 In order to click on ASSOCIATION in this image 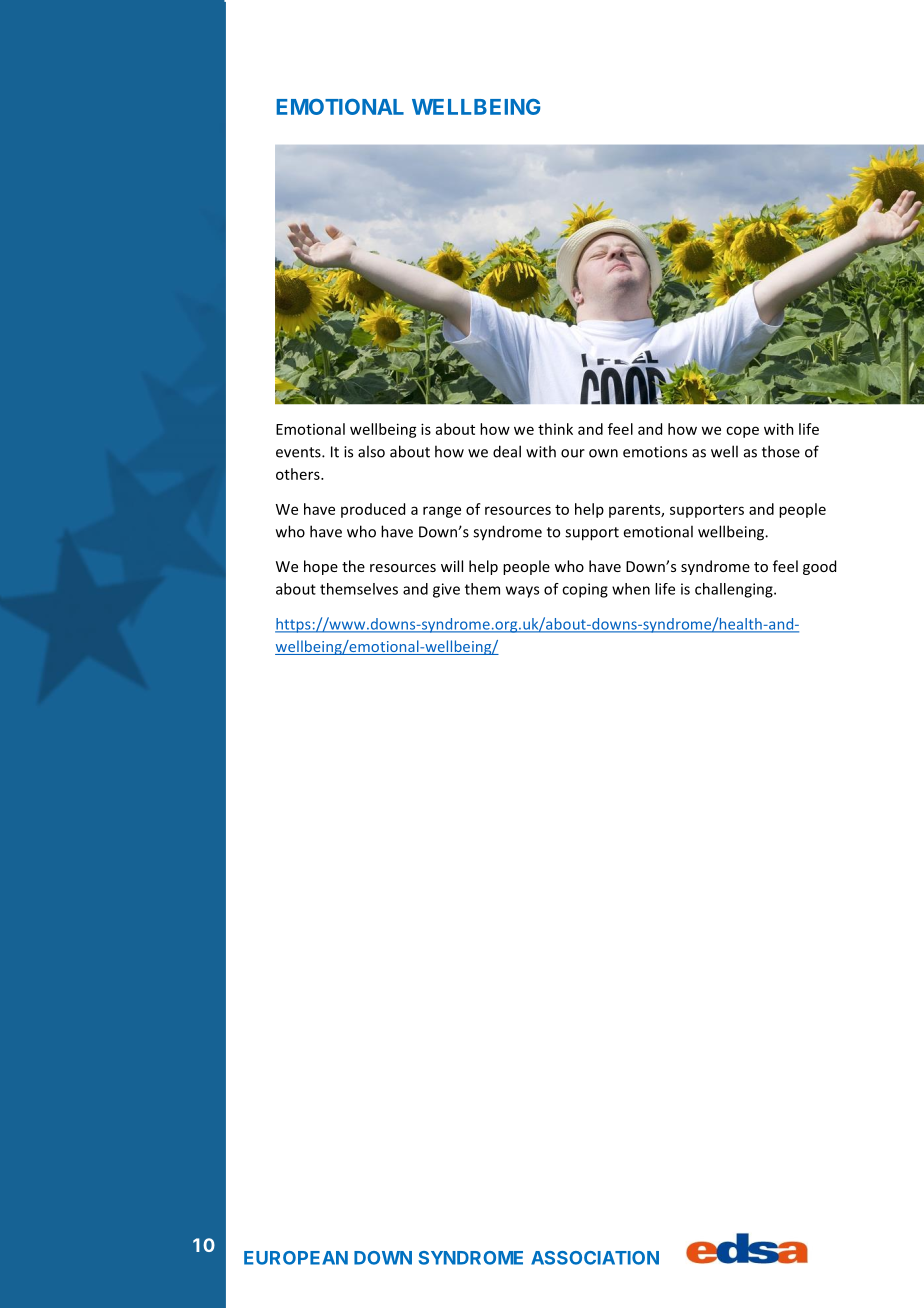, I will do `click(595, 1258)`.
